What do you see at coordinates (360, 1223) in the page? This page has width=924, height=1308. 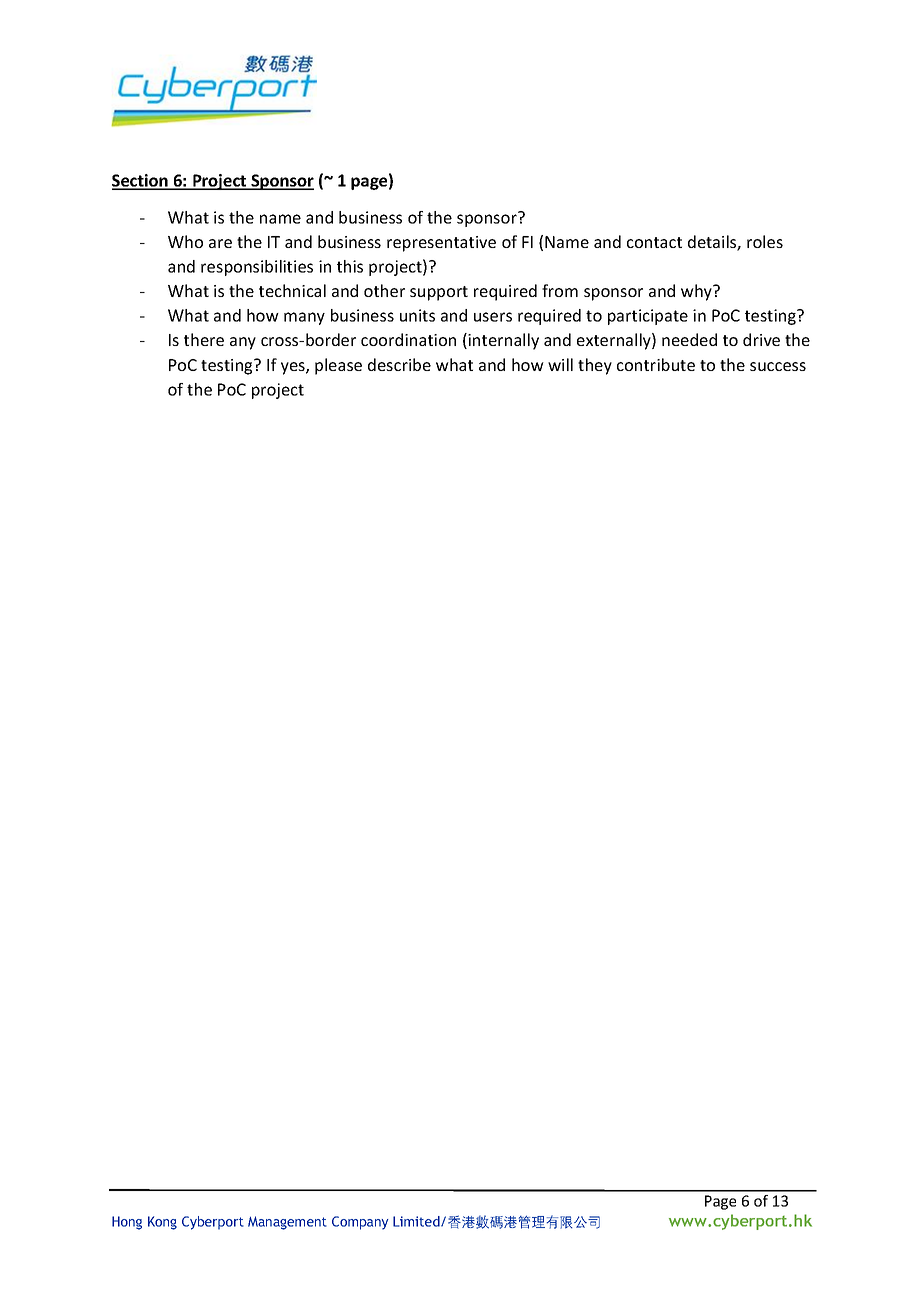 I see `Company` at bounding box center [360, 1223].
